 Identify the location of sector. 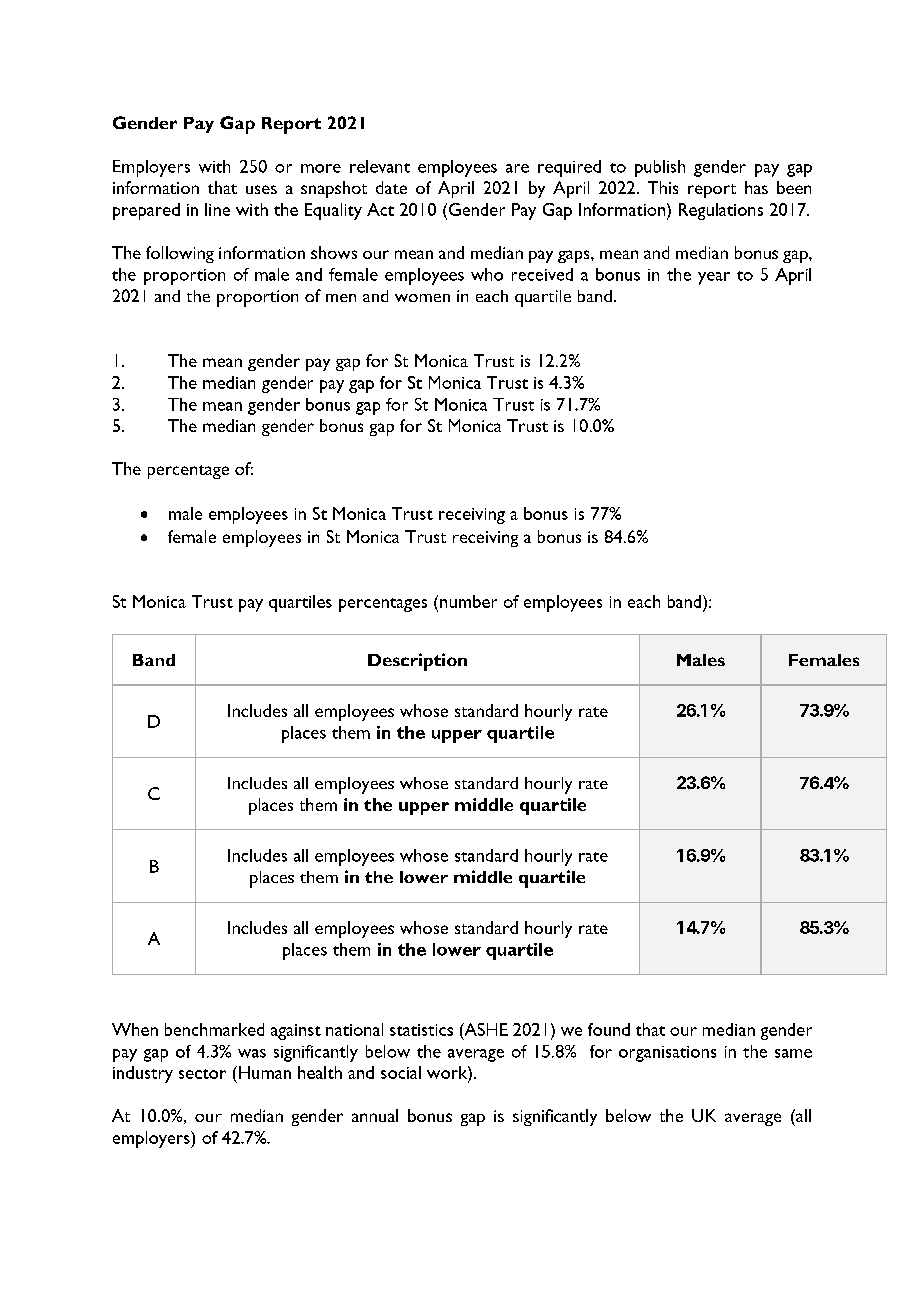
(202, 1074).
